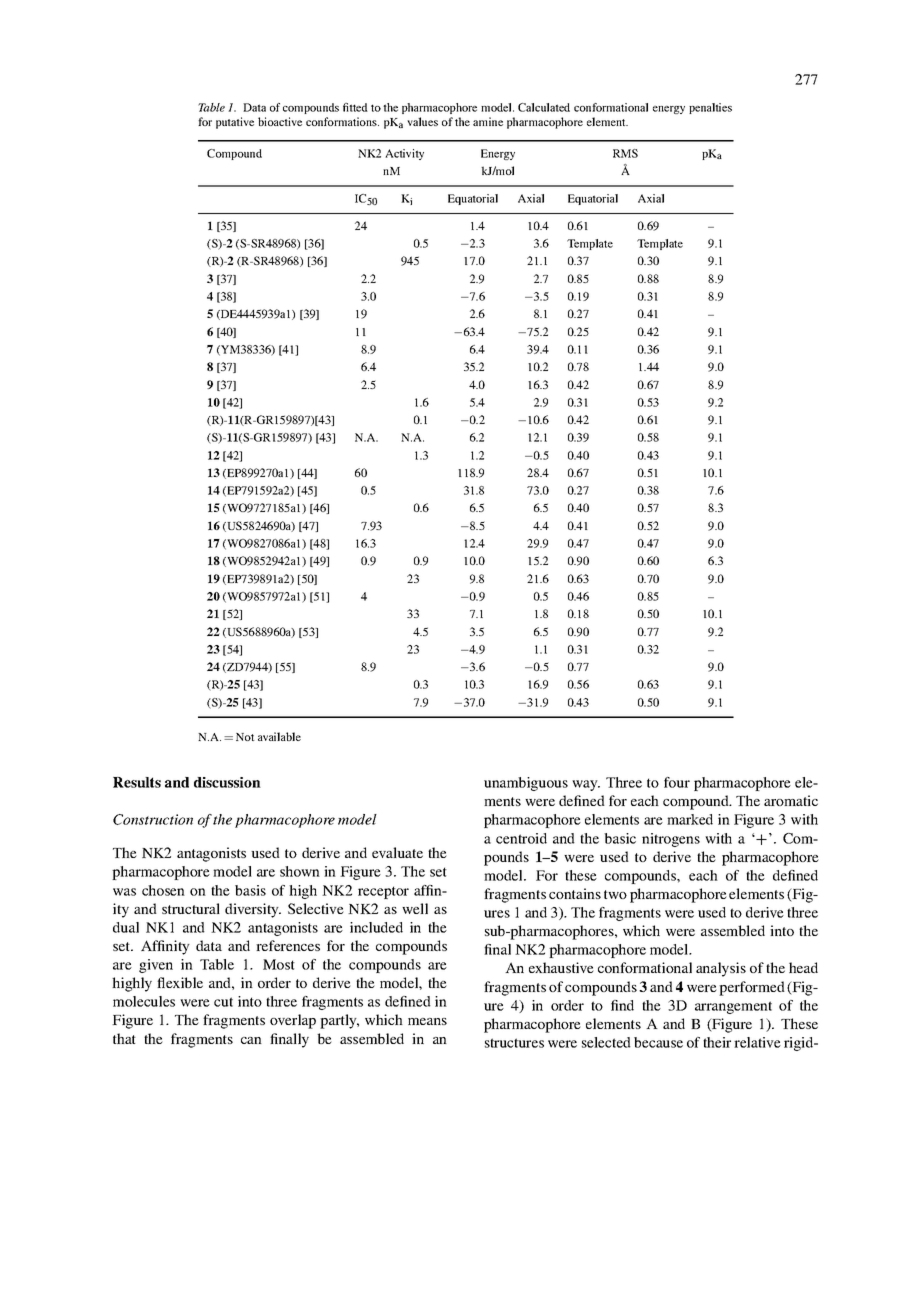  What do you see at coordinates (710, 108) in the screenshot?
I see `penalties` at bounding box center [710, 108].
